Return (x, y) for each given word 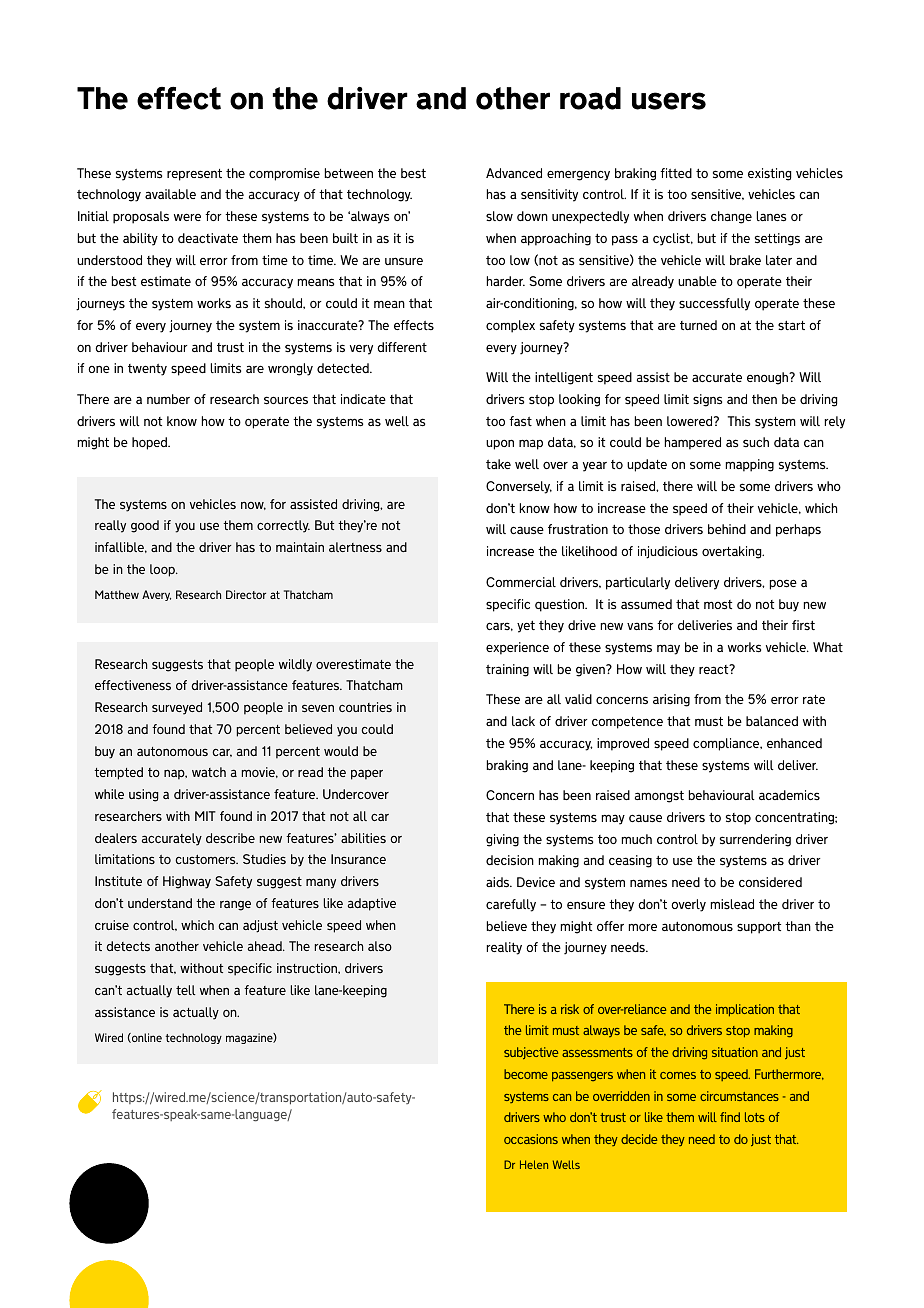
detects (128, 946)
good (145, 526)
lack (523, 721)
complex (510, 326)
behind (727, 529)
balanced (772, 721)
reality (504, 948)
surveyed (177, 708)
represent (194, 175)
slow (499, 216)
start (791, 325)
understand (160, 903)
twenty (147, 370)
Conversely (519, 487)
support (759, 928)
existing (769, 174)
